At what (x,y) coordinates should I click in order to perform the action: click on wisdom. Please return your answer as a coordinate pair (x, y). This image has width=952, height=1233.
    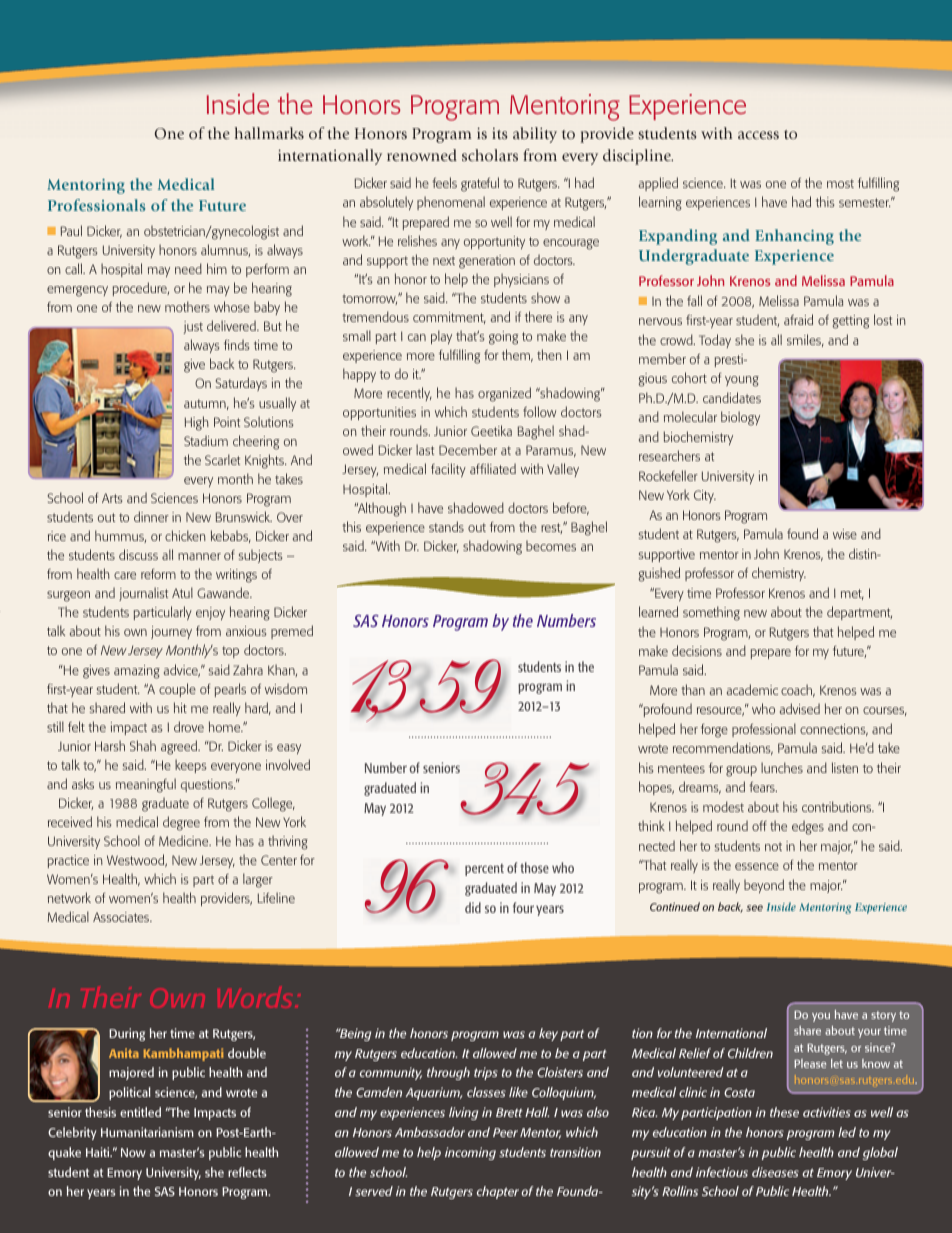
    Looking at the image, I should click on (286, 688).
